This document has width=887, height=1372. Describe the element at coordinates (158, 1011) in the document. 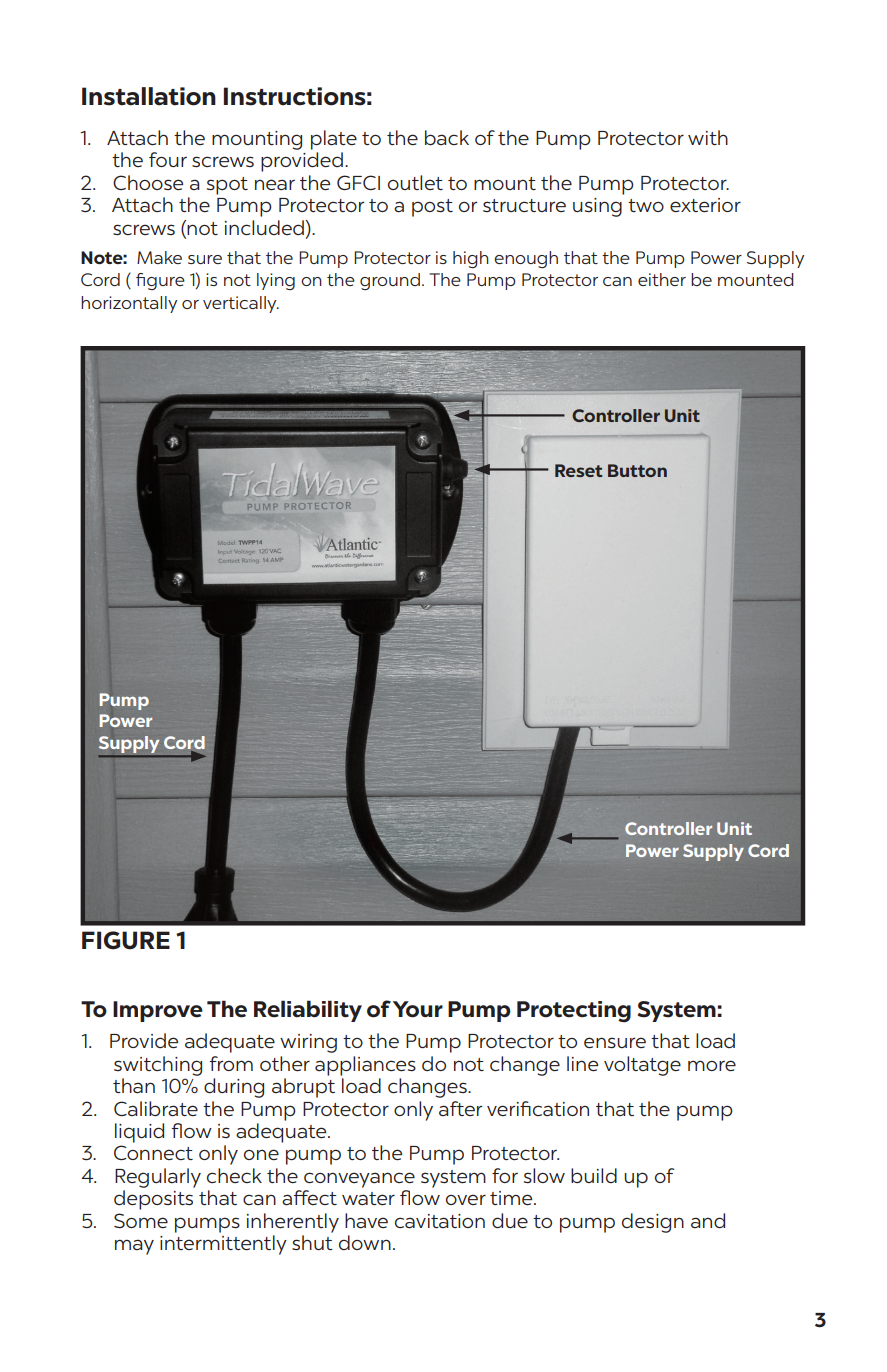

I see `Improve` at that location.
